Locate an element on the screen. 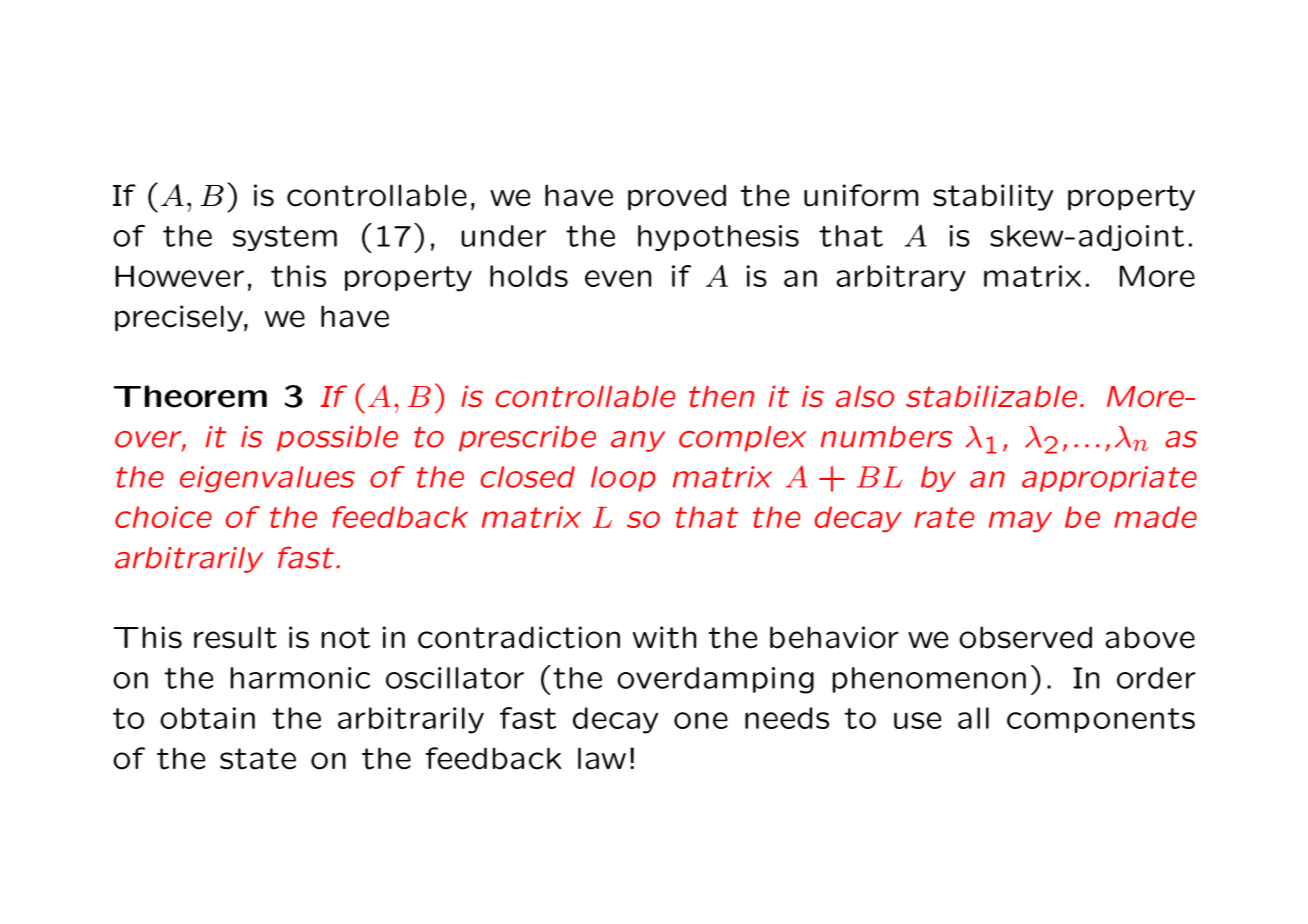 The height and width of the screenshot is (924, 1308). any is located at coordinates (638, 441).
